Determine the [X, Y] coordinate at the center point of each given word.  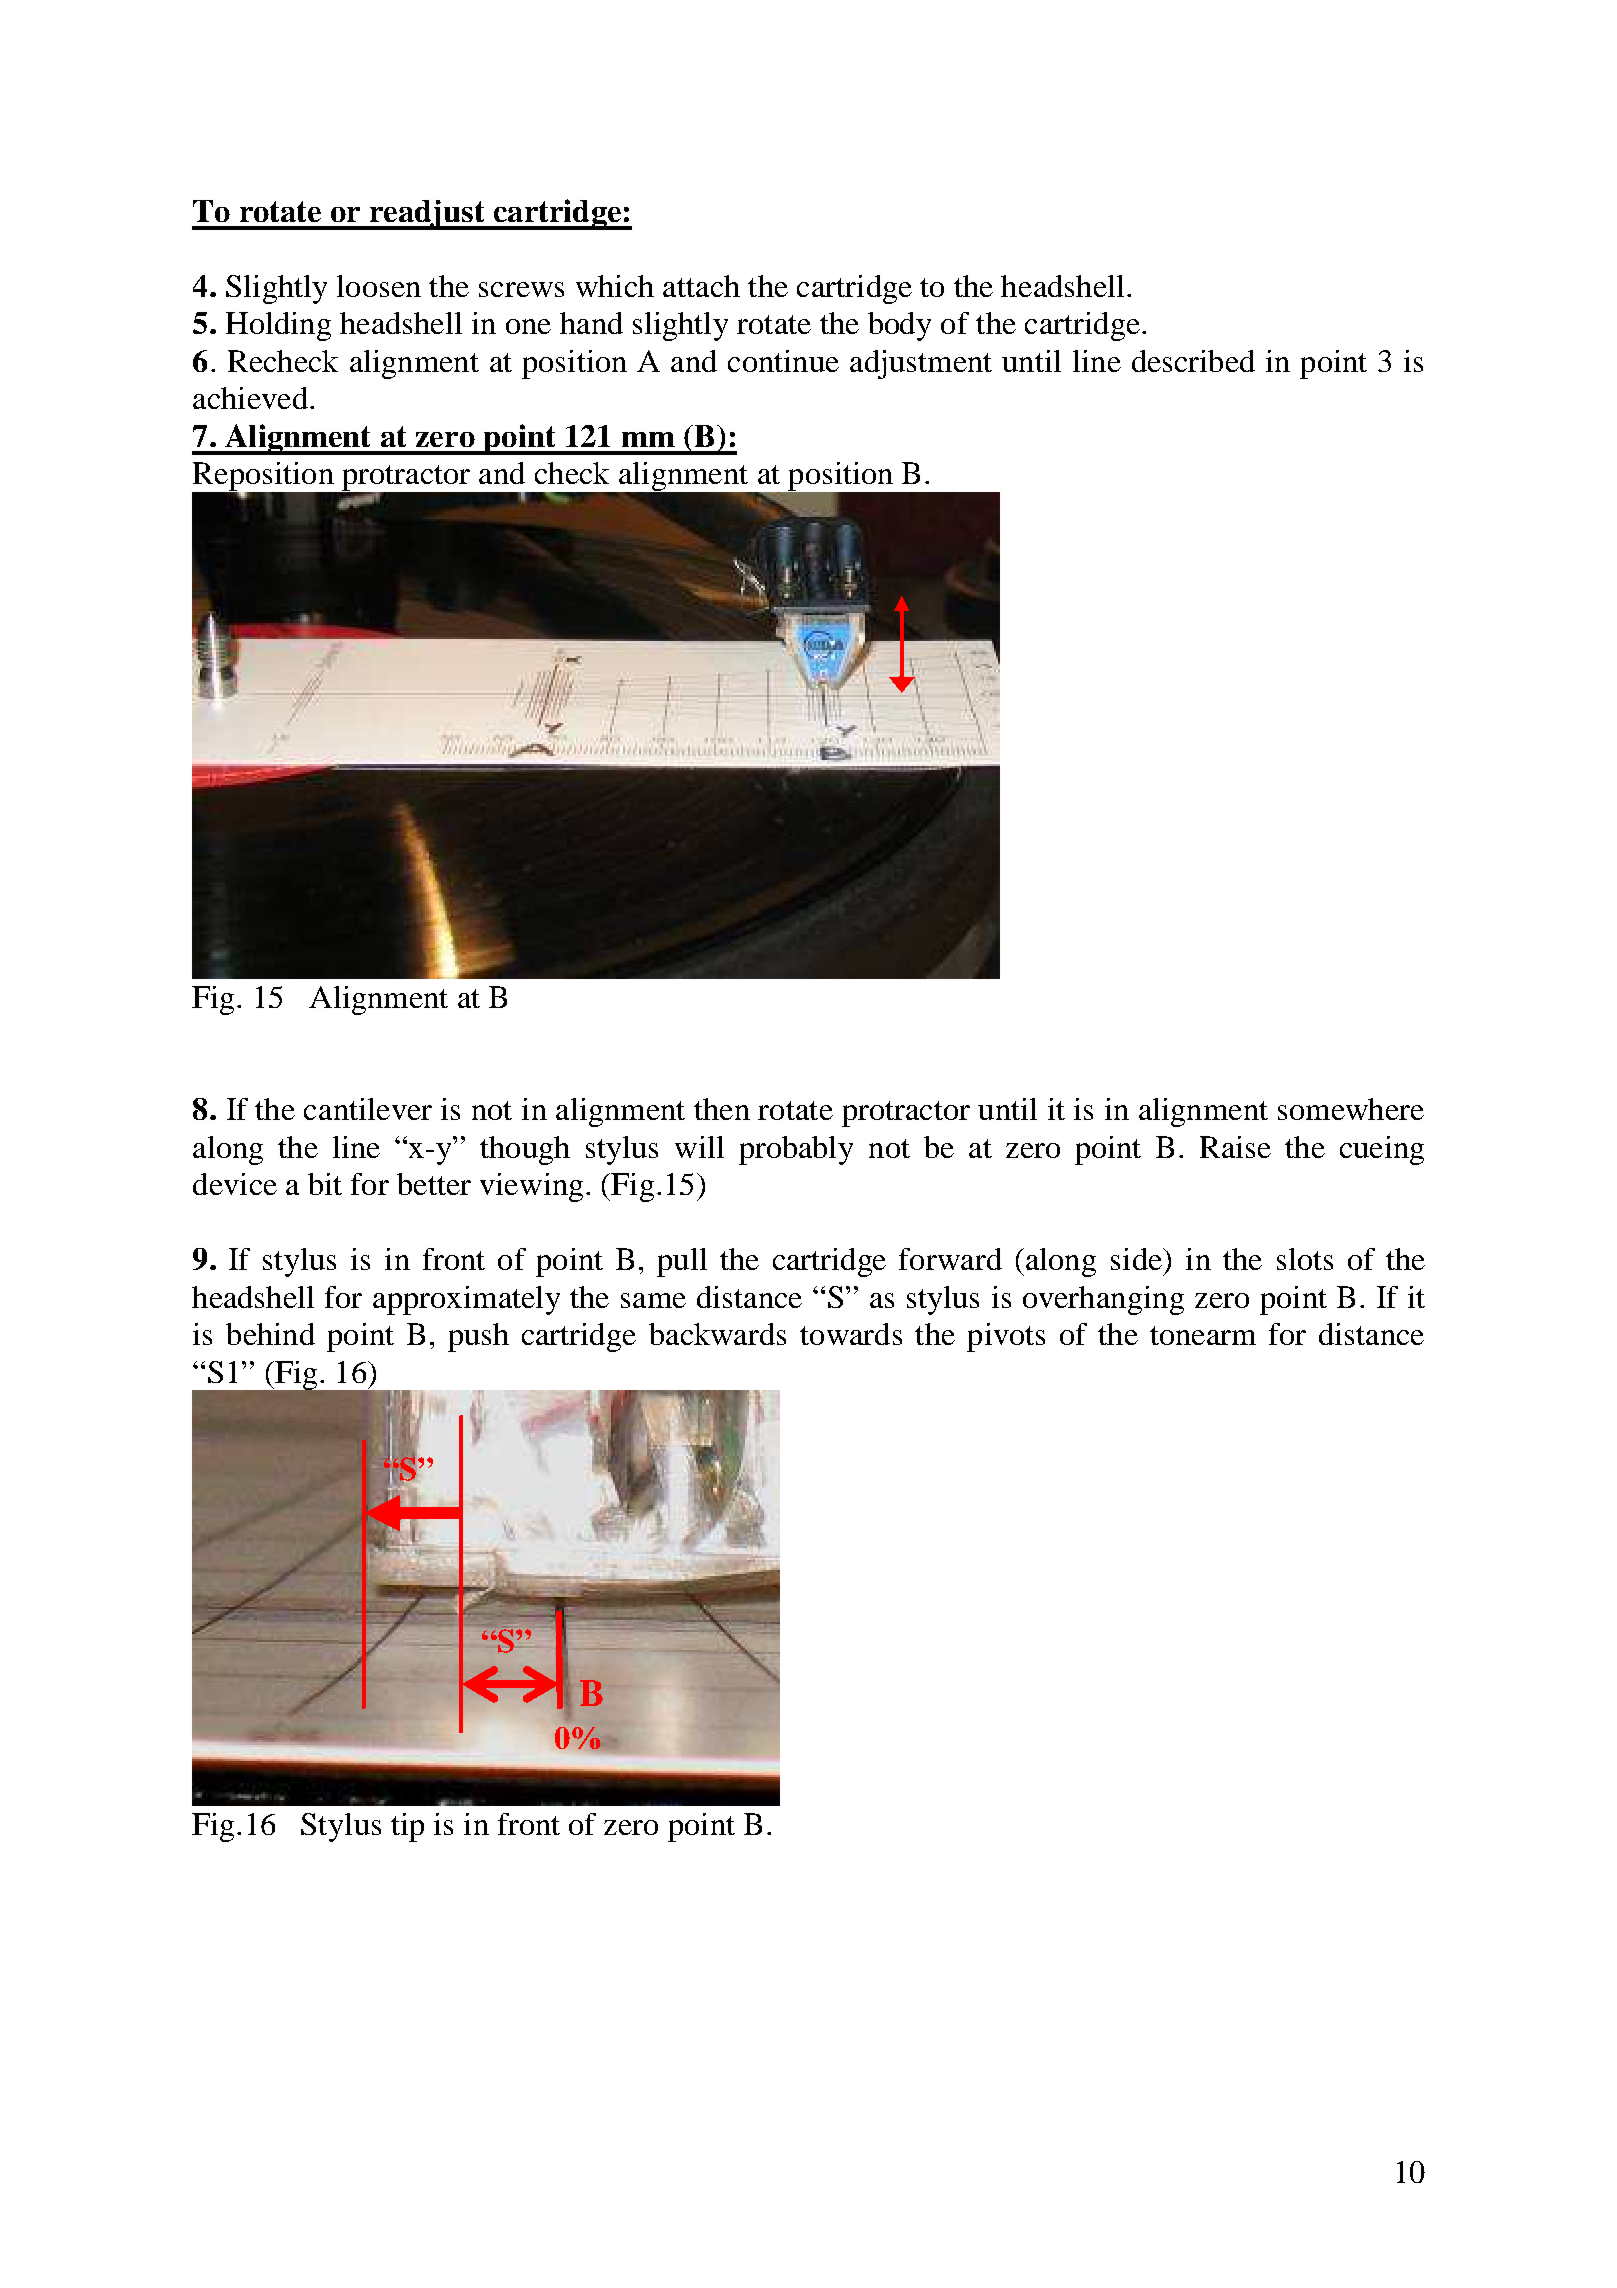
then [722, 1109]
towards [851, 1334]
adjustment [921, 364]
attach [701, 286]
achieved [250, 398]
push [478, 1337]
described [1193, 361]
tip [407, 1827]
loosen [379, 286]
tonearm [1203, 1335]
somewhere [1351, 1109]
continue [783, 361]
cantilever [368, 1109]
